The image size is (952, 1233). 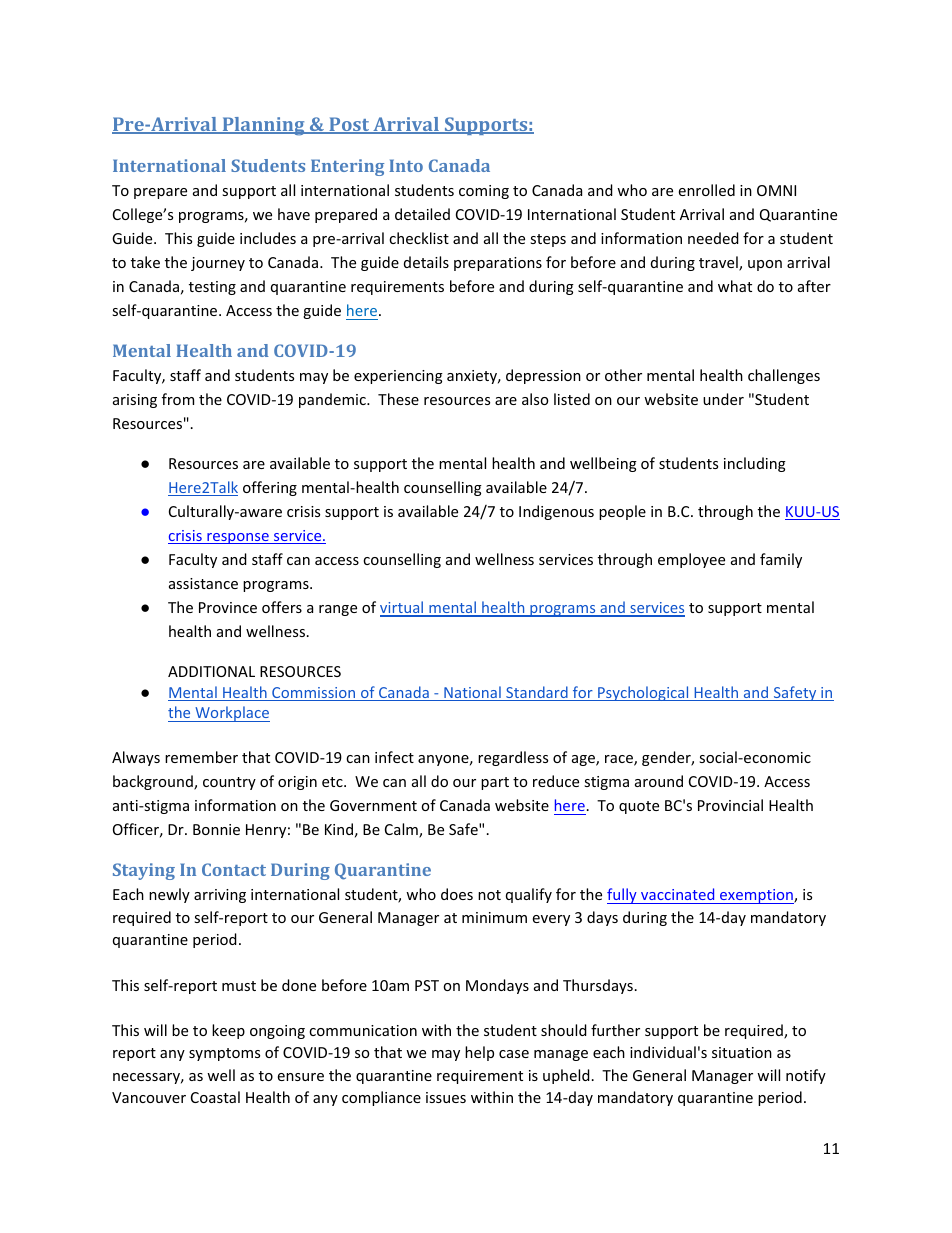 What do you see at coordinates (212, 288) in the screenshot?
I see `testing` at bounding box center [212, 288].
